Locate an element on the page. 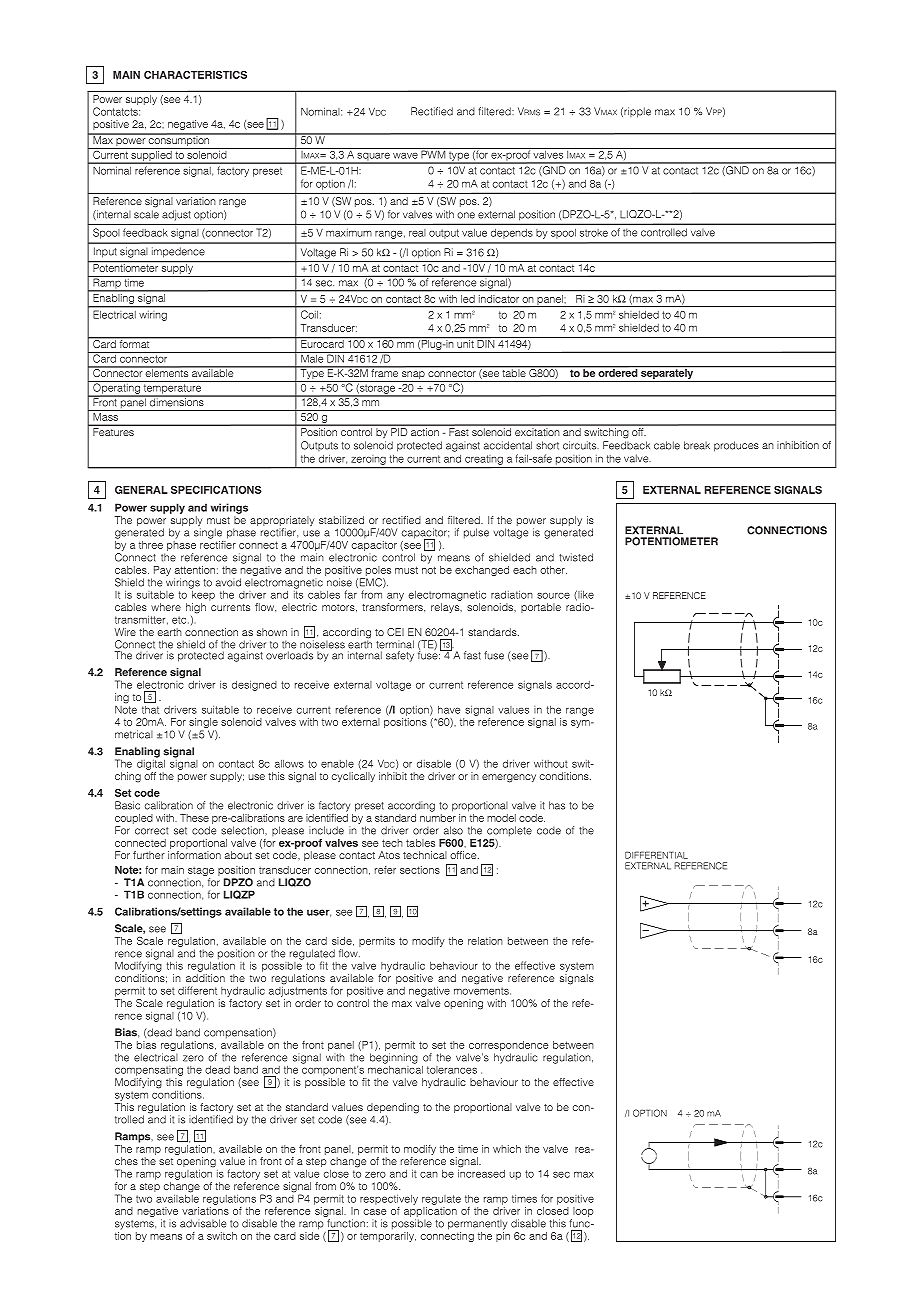  separately is located at coordinates (667, 374).
